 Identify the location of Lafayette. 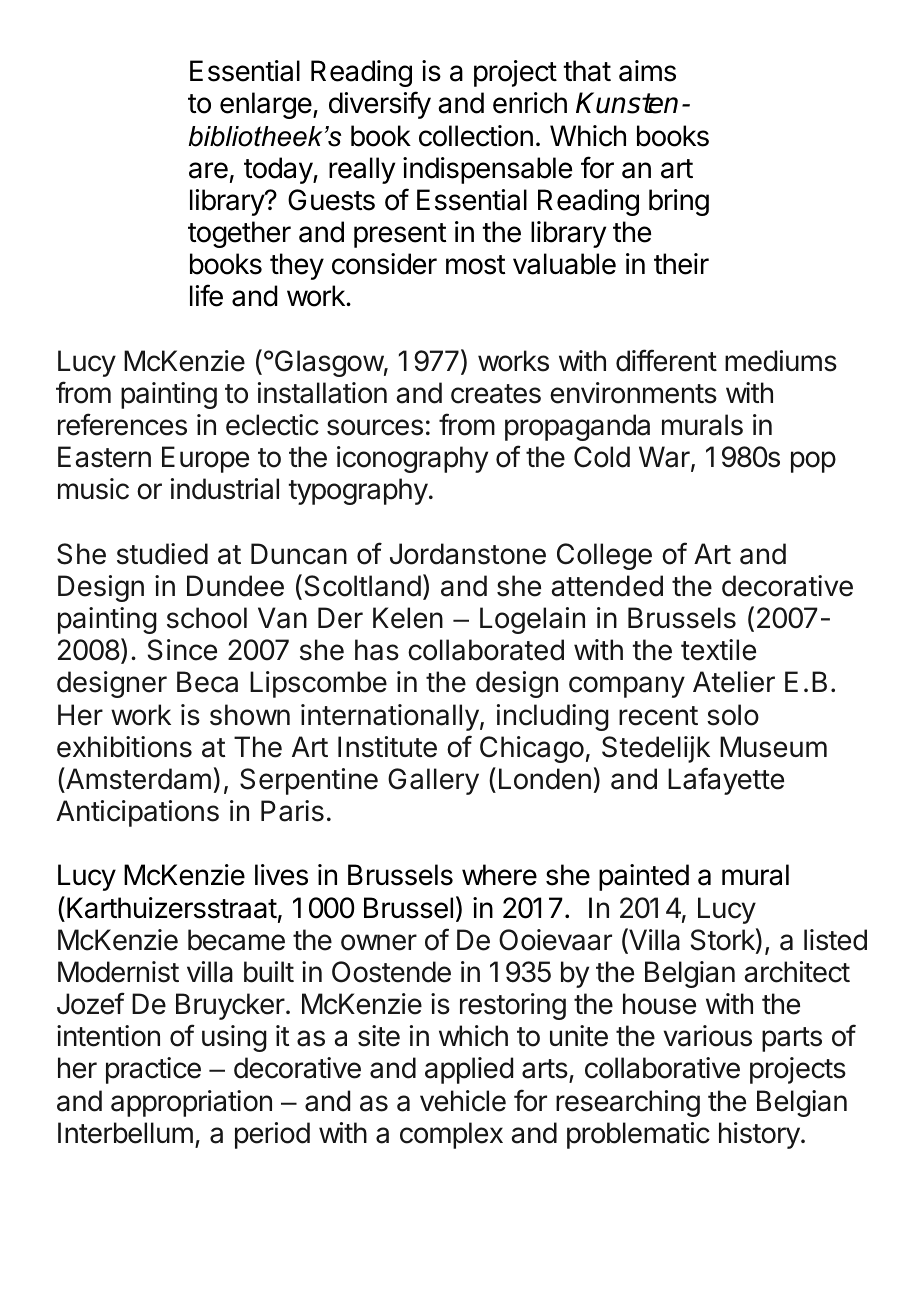
(726, 781).
